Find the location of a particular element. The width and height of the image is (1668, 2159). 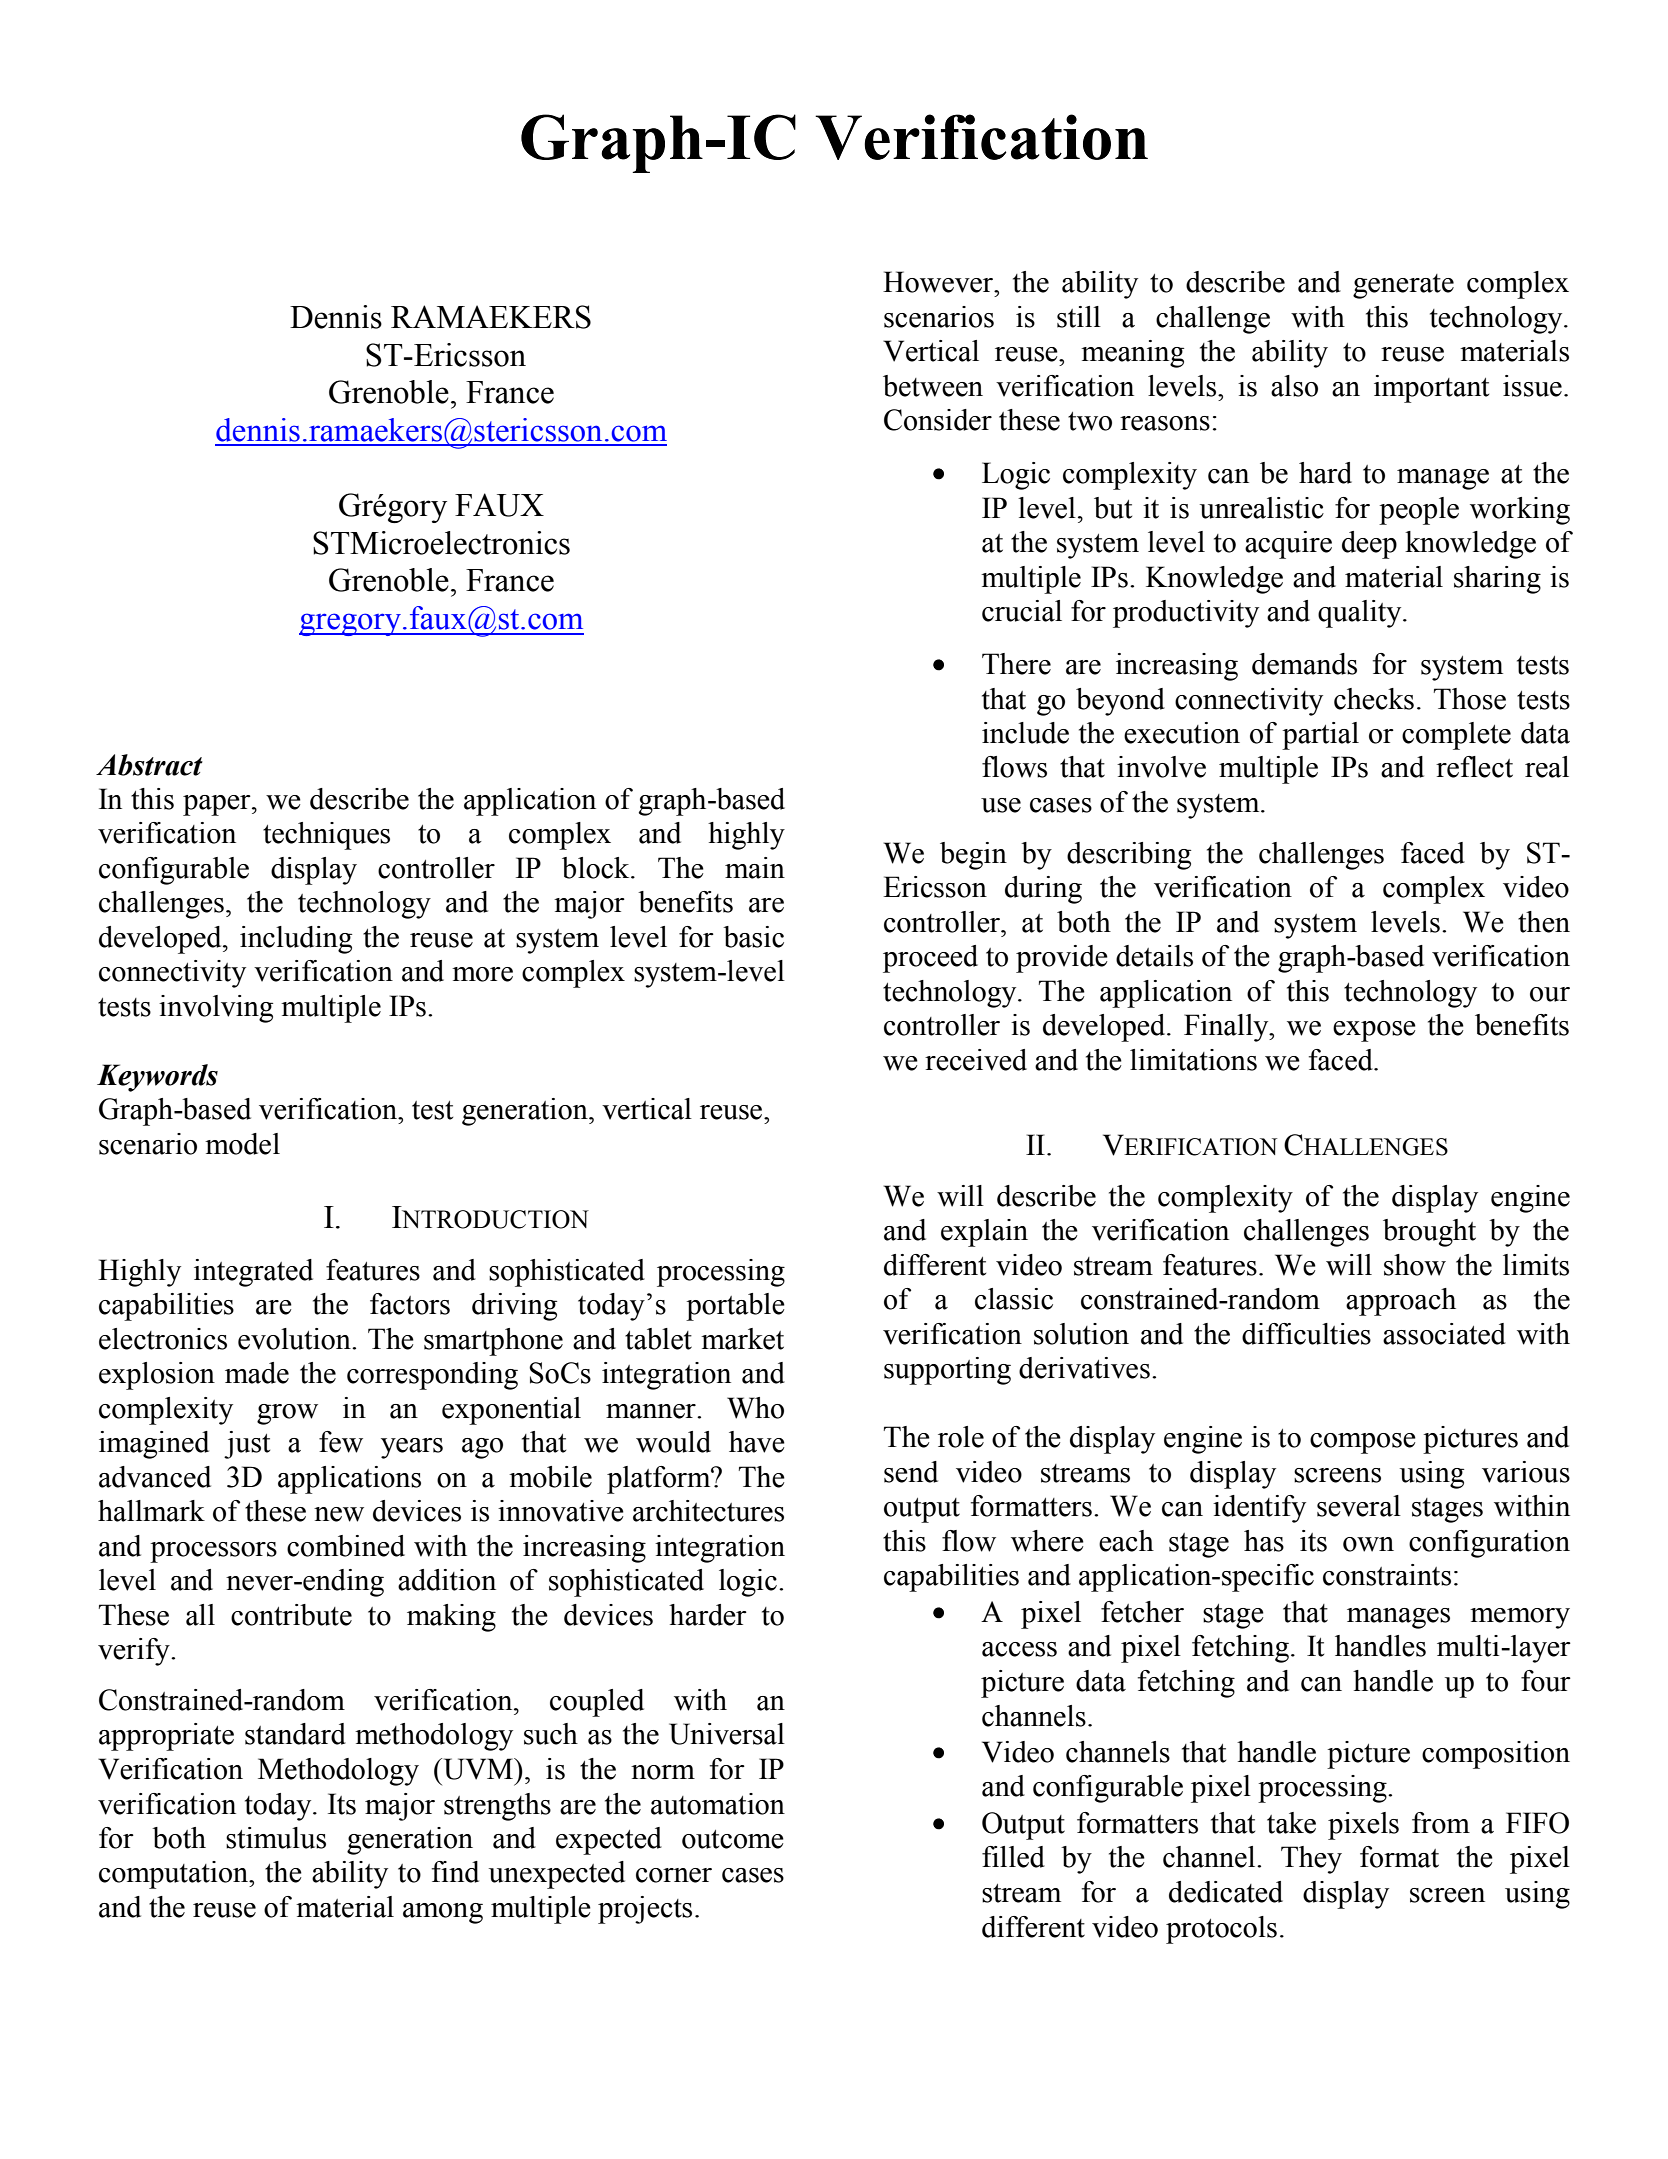

generate is located at coordinates (1403, 286).
